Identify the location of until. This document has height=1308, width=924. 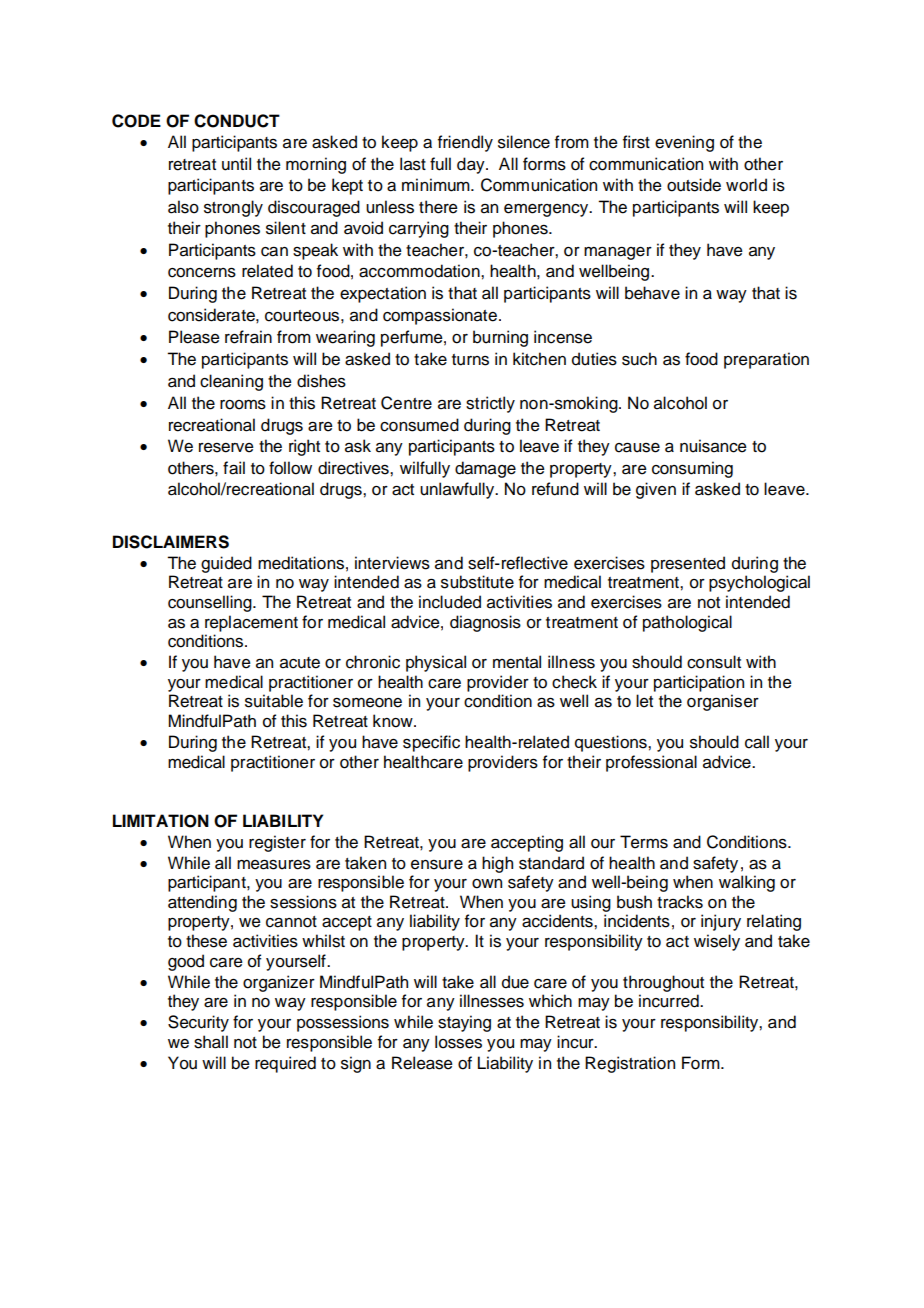
(236, 164).
